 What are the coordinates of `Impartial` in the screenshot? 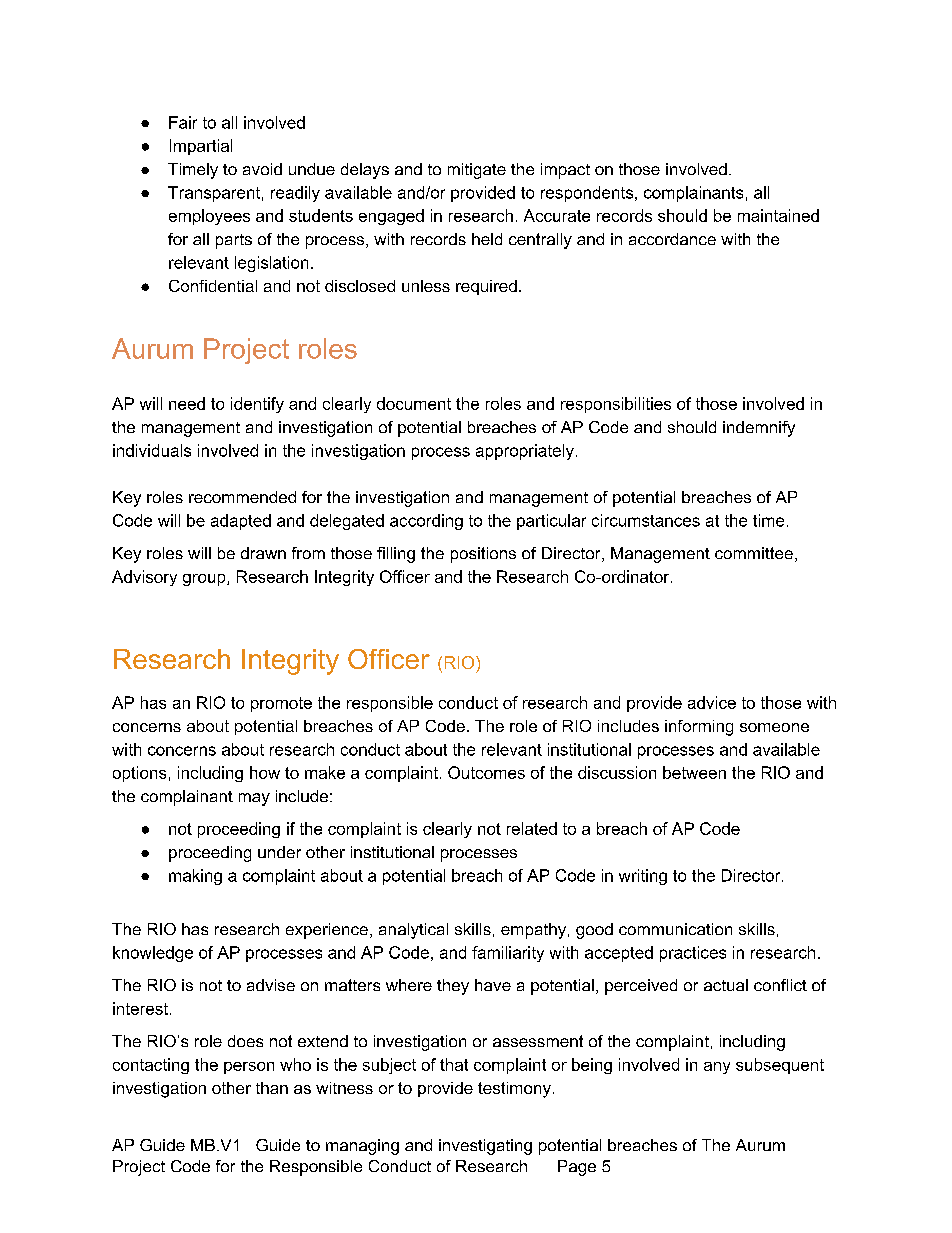 It's located at (201, 147).
